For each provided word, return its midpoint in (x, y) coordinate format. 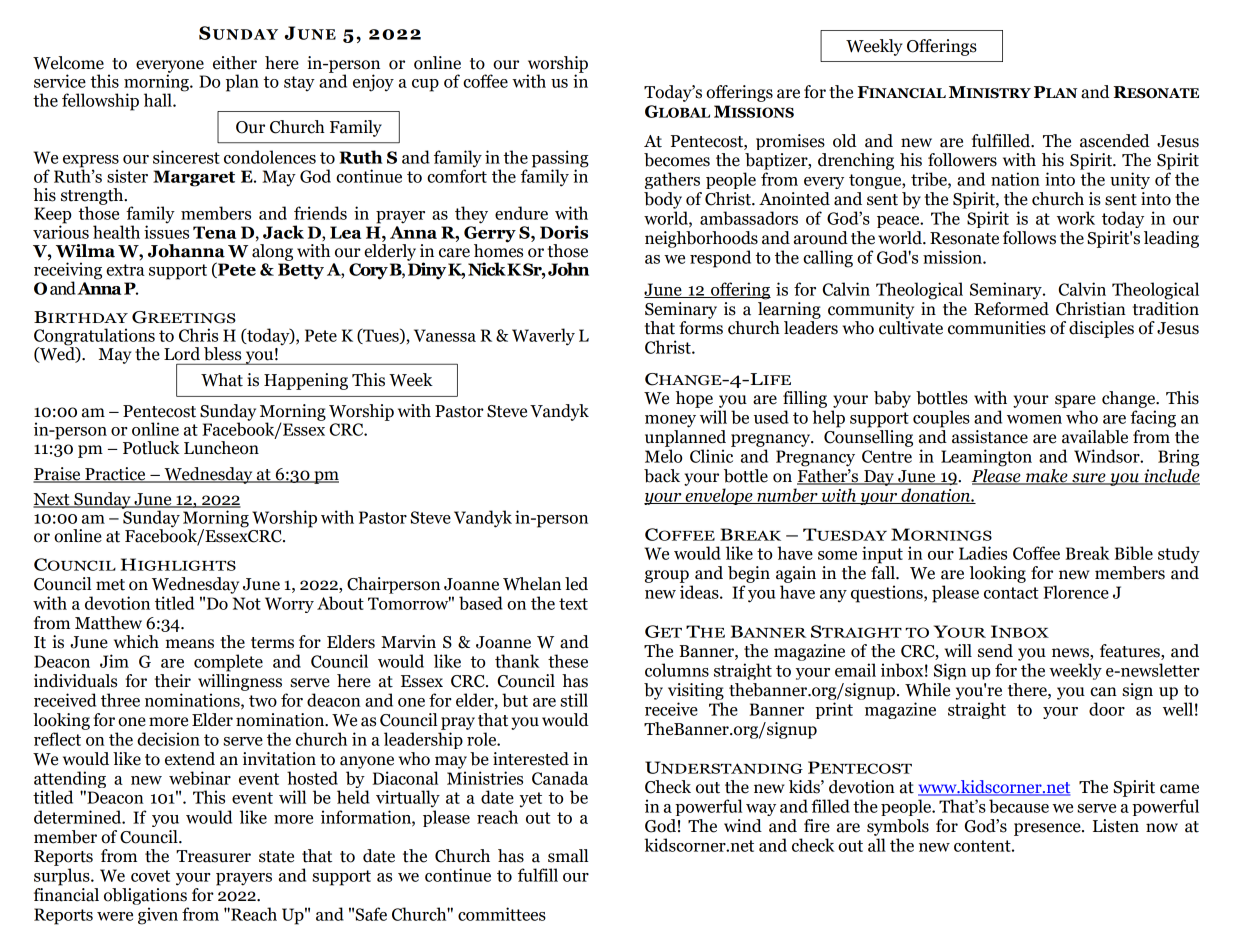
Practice (115, 474)
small (568, 856)
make (1047, 477)
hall (159, 100)
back (662, 476)
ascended (1115, 141)
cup (425, 85)
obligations (145, 896)
